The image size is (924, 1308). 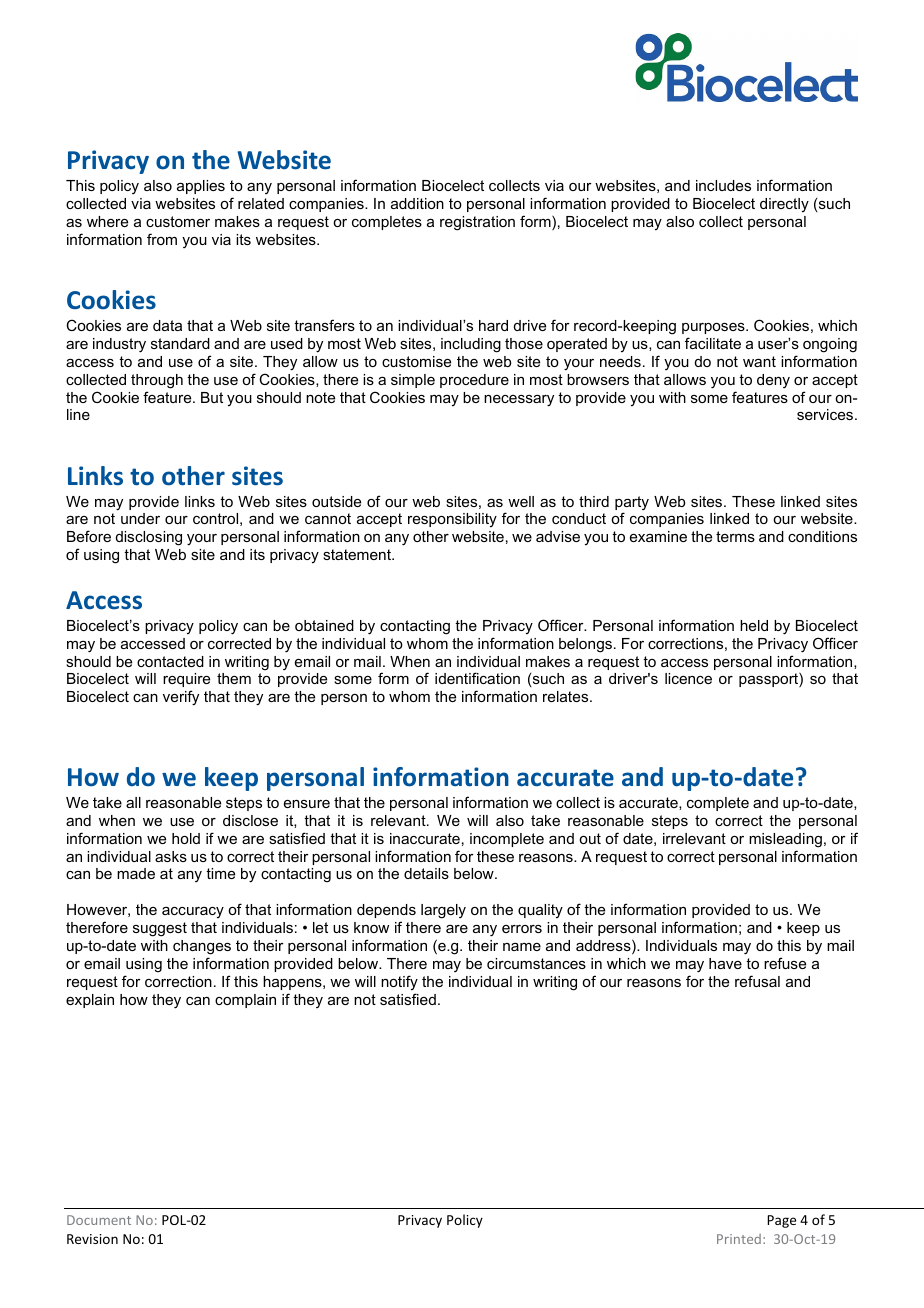 I want to click on Page, so click(x=781, y=1221).
